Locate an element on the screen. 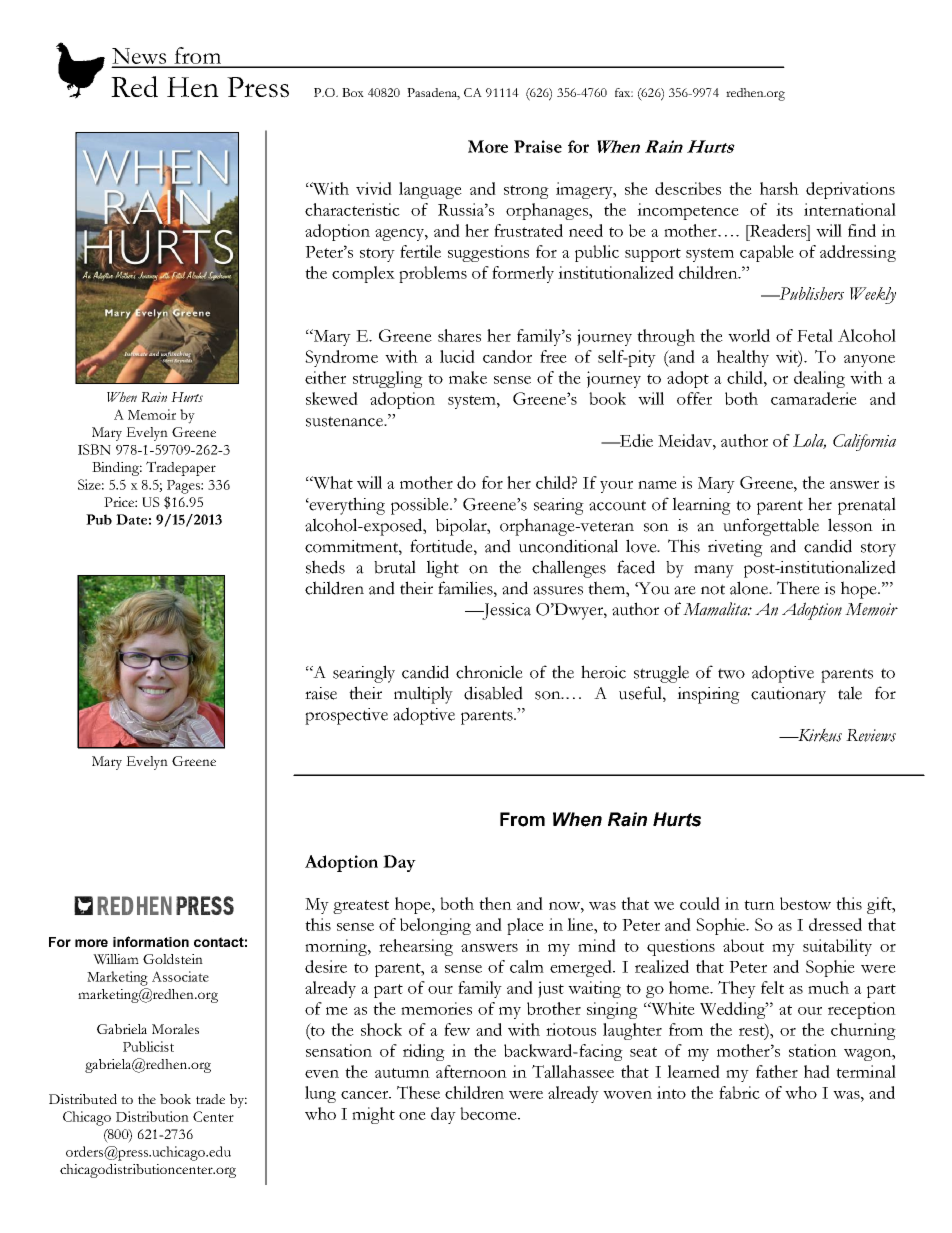 This screenshot has width=952, height=1233. afternoon is located at coordinates (471, 1071).
